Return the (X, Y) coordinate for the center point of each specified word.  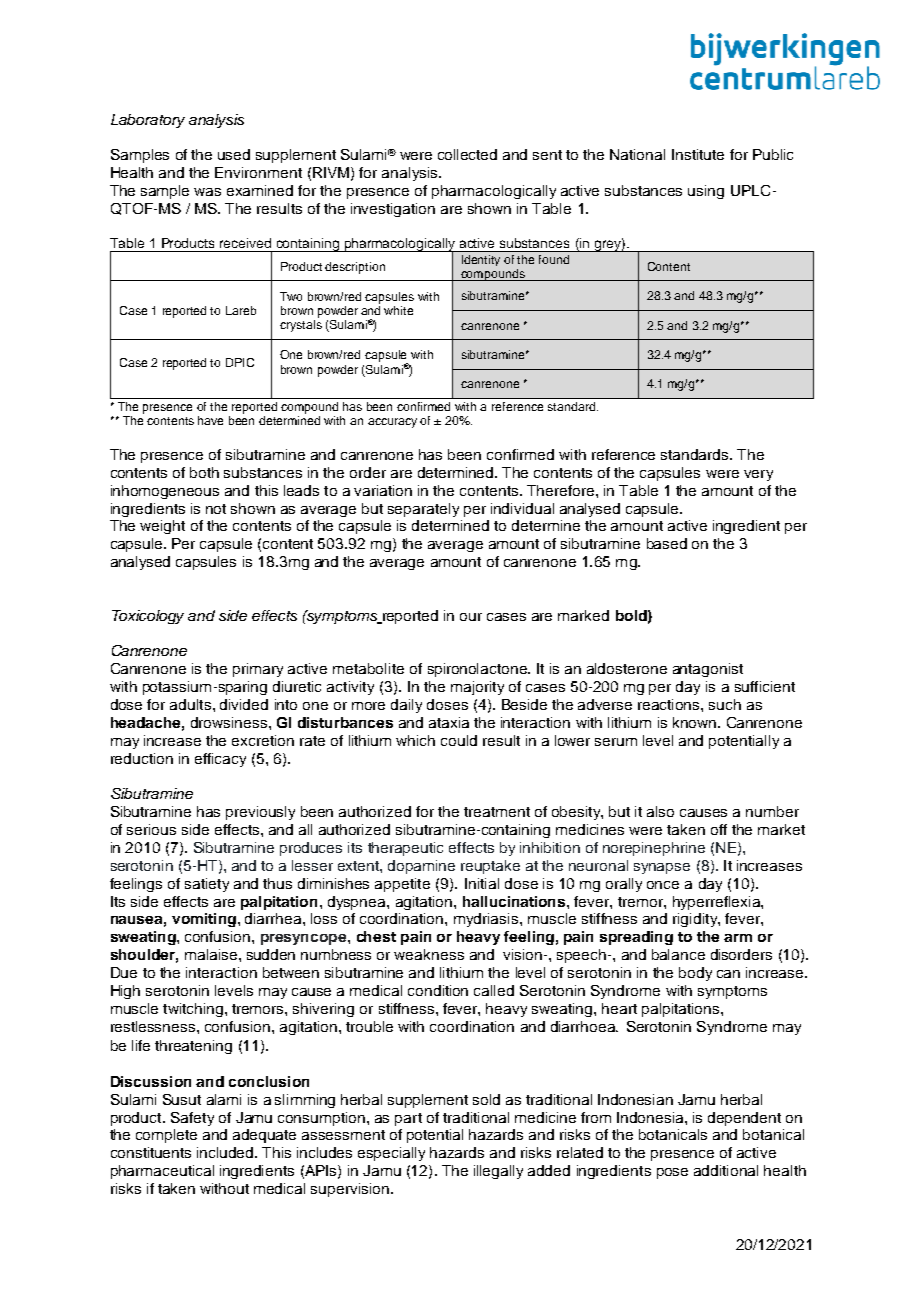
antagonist (708, 670)
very (758, 475)
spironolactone (478, 670)
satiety (207, 885)
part (408, 1119)
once (663, 885)
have (210, 420)
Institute (698, 154)
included (226, 1152)
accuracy (392, 423)
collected (467, 154)
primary (258, 670)
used (234, 154)
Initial (482, 883)
